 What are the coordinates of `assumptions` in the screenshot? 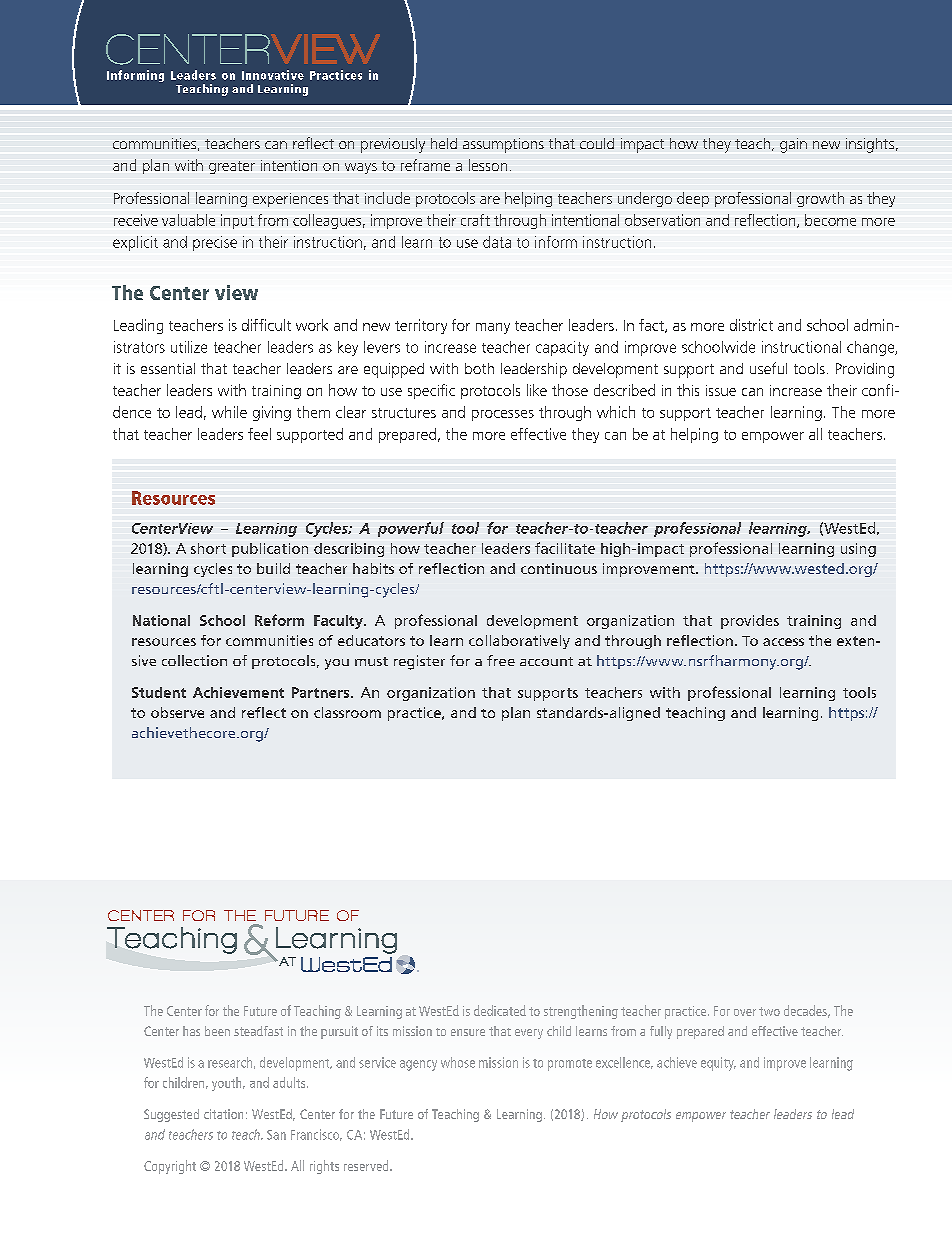 It's located at (503, 145).
